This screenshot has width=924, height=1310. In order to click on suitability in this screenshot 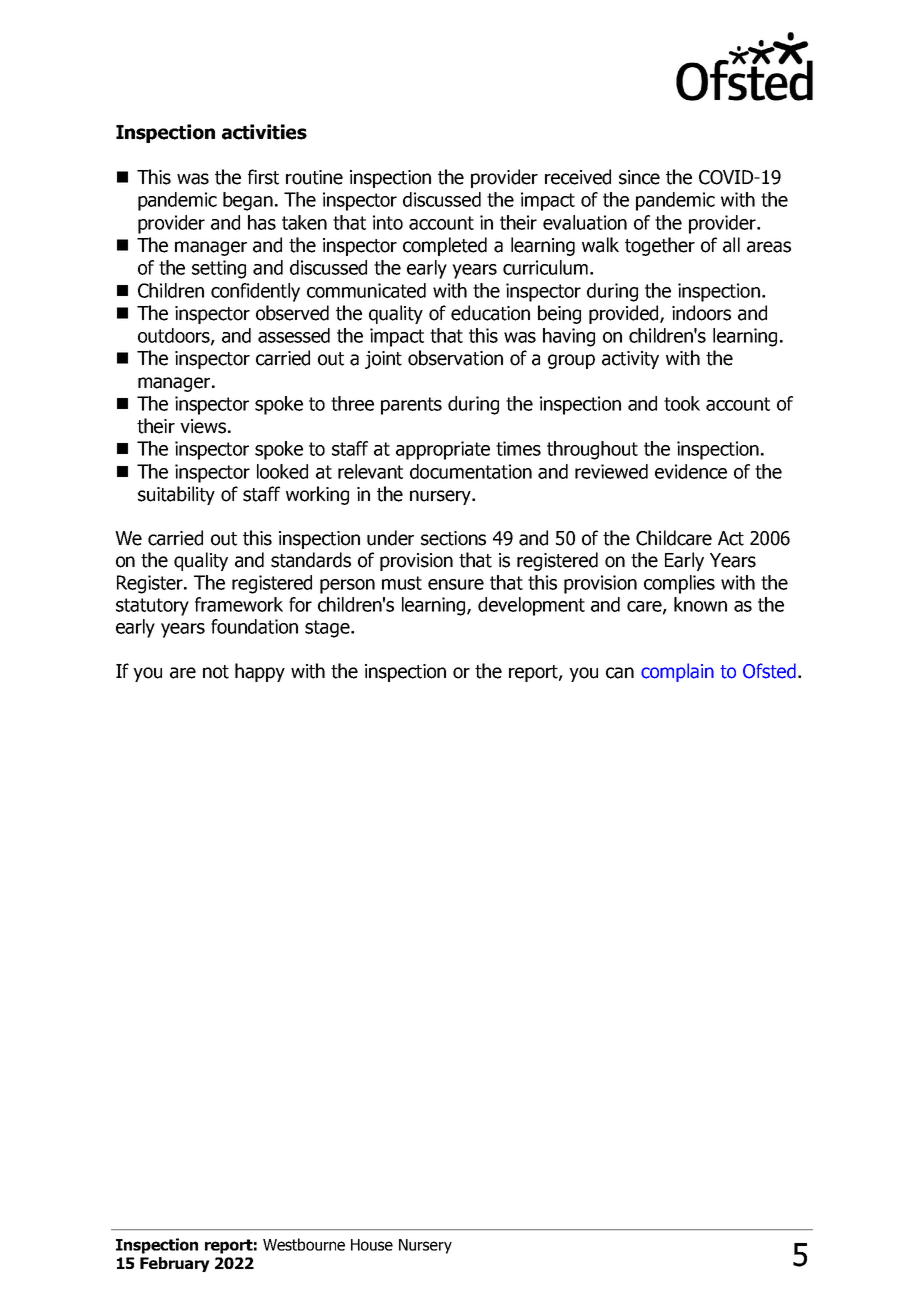, I will do `click(176, 495)`.
